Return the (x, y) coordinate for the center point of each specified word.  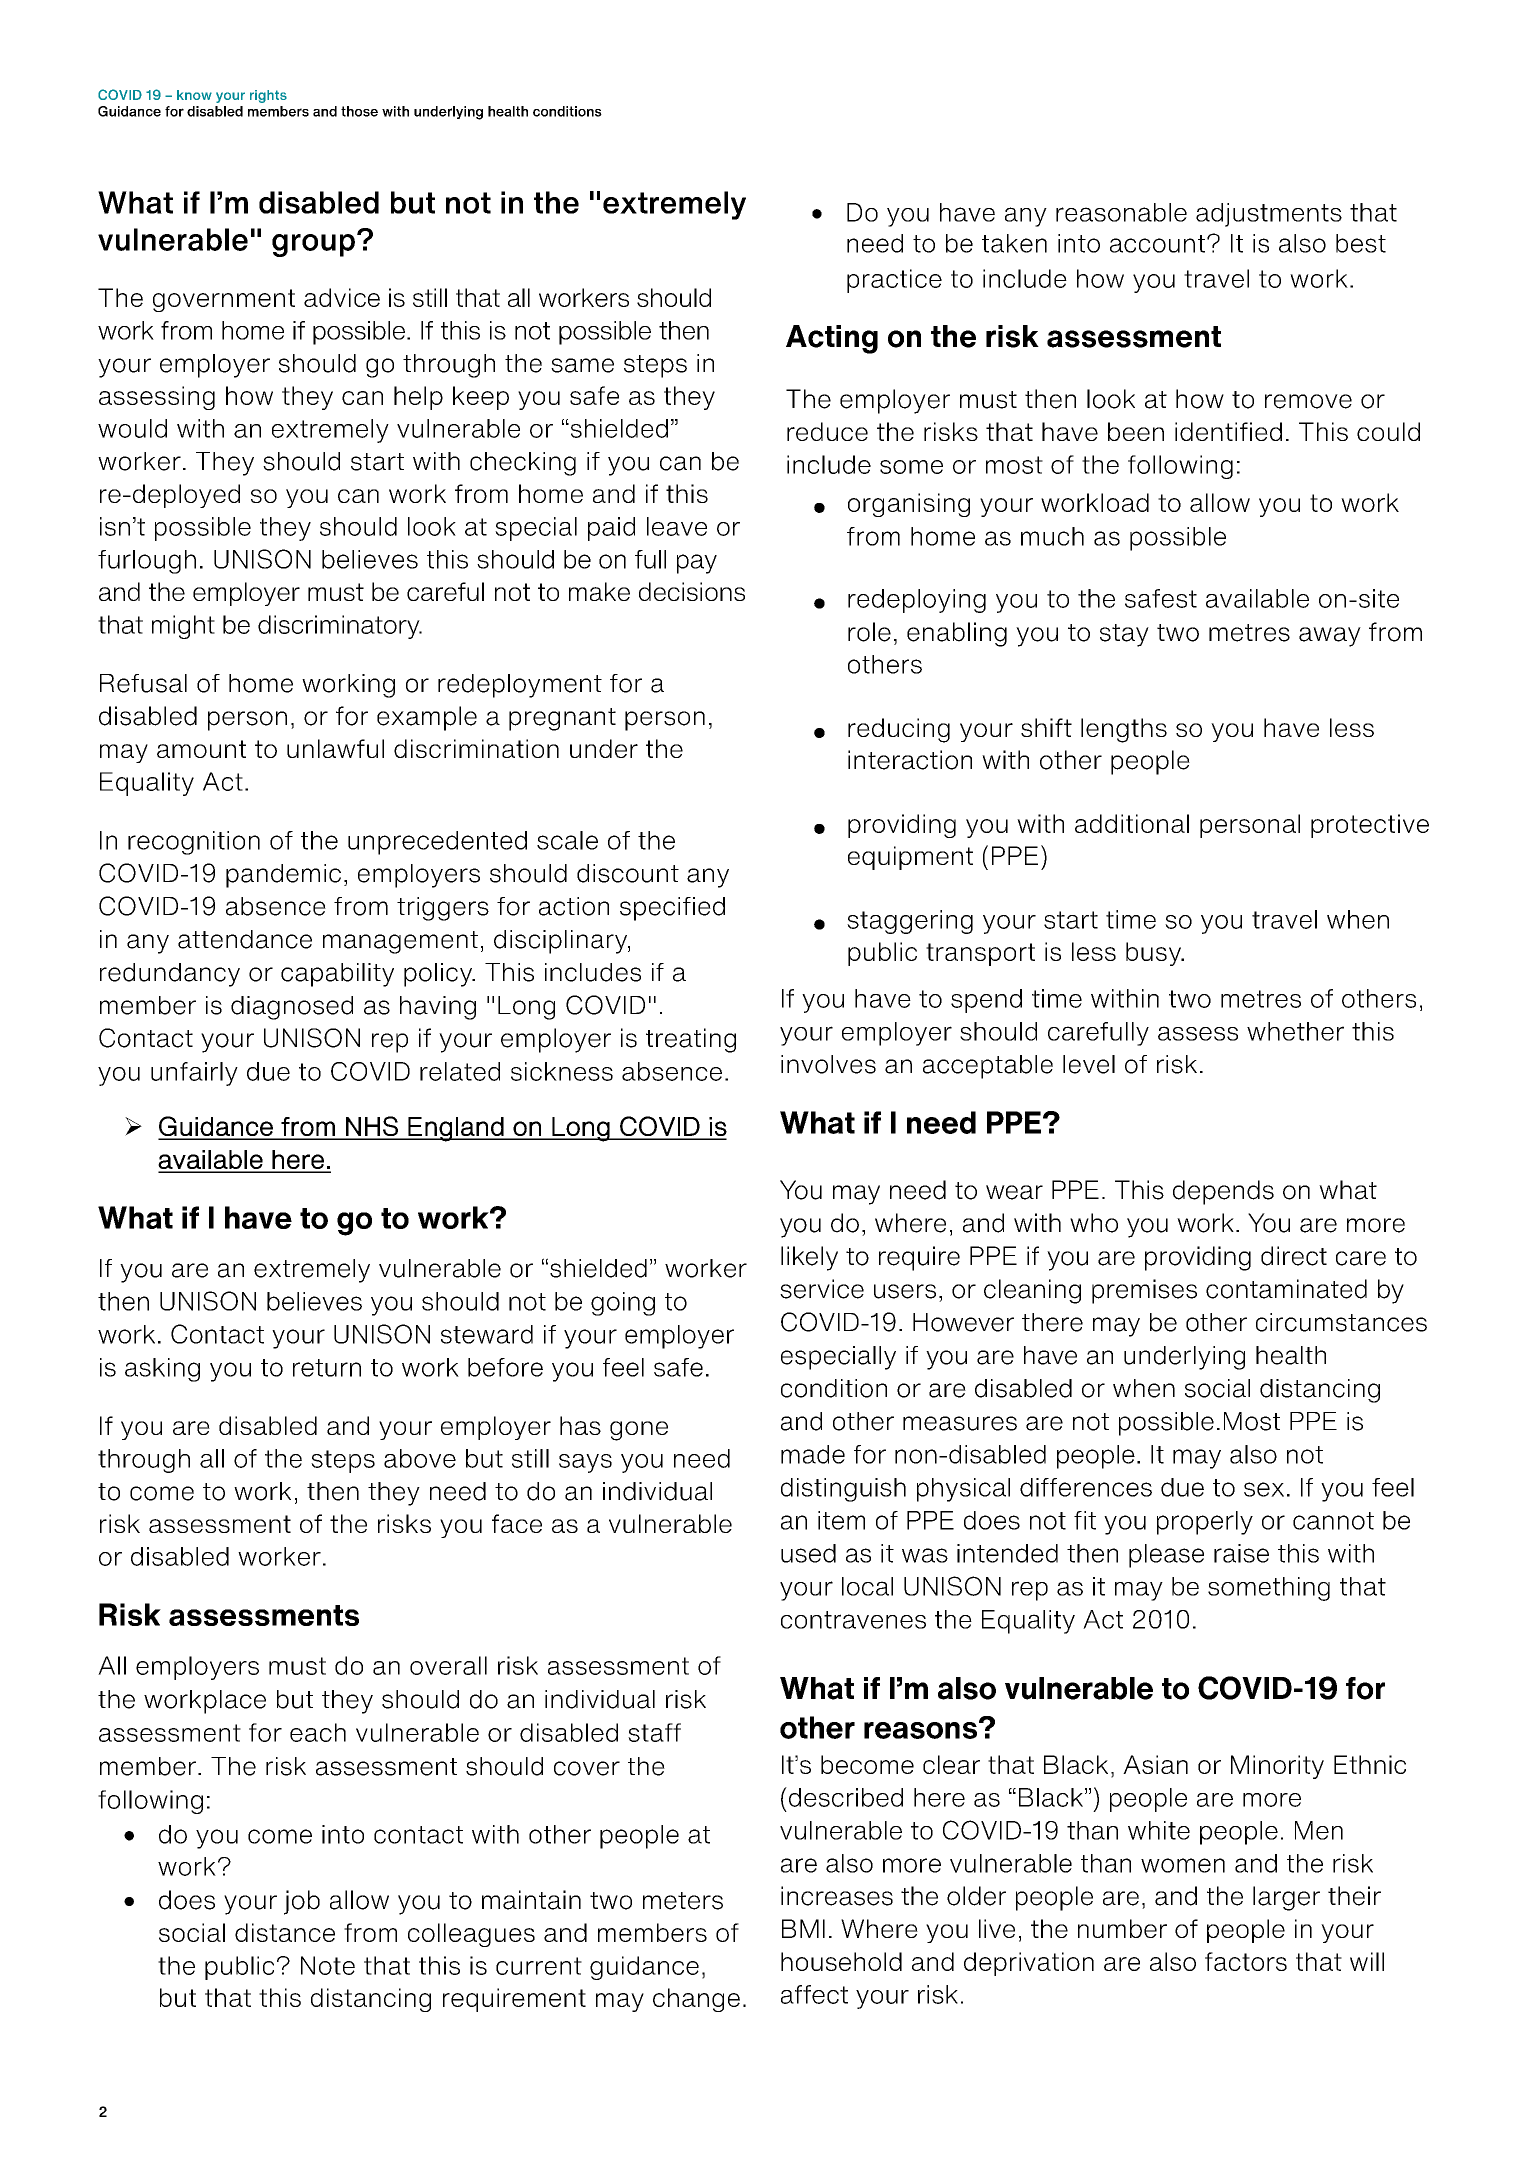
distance (285, 1932)
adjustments (1269, 215)
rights (268, 96)
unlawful (335, 748)
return (327, 1368)
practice (894, 281)
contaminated (1286, 1289)
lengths (1124, 730)
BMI (803, 1928)
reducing (899, 730)
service (822, 1289)
